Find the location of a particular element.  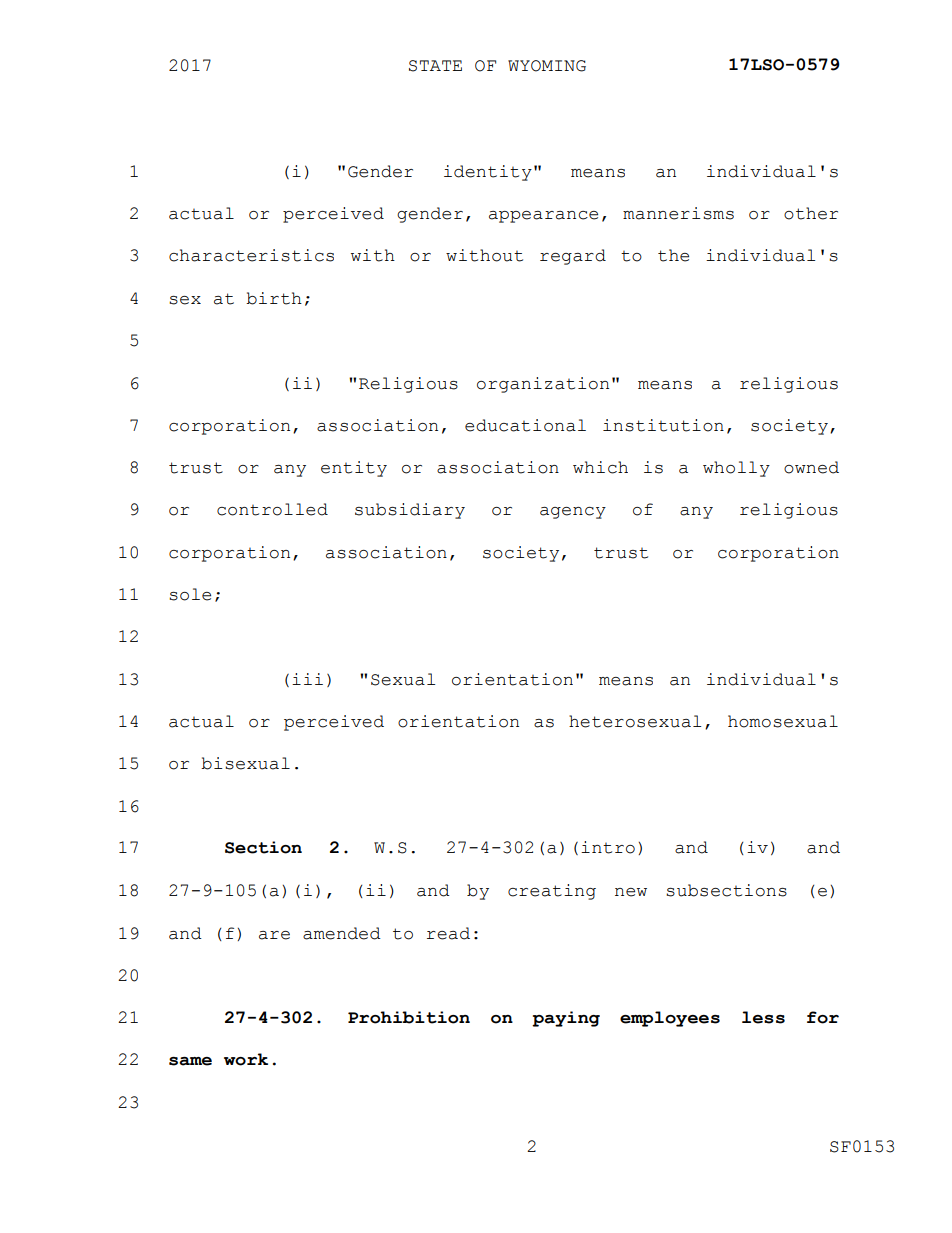

creating is located at coordinates (552, 892).
